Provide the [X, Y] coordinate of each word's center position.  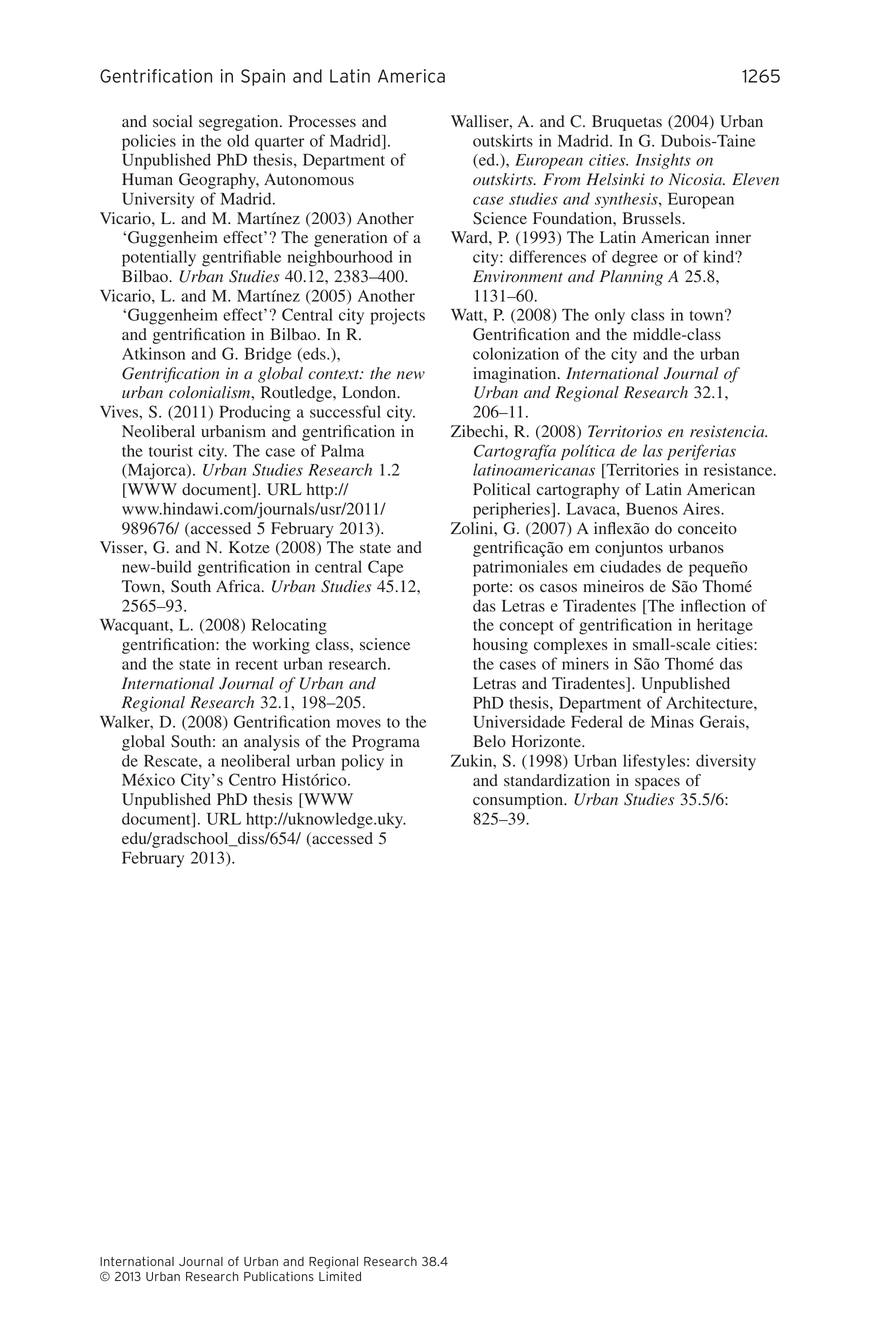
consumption [519, 801]
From [562, 179]
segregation [240, 123]
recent [256, 665]
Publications [279, 1276]
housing [500, 646]
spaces [657, 784]
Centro [252, 779]
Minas [672, 721]
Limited [340, 1276]
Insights [663, 161]
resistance [739, 469]
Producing [255, 413]
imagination [516, 375]
